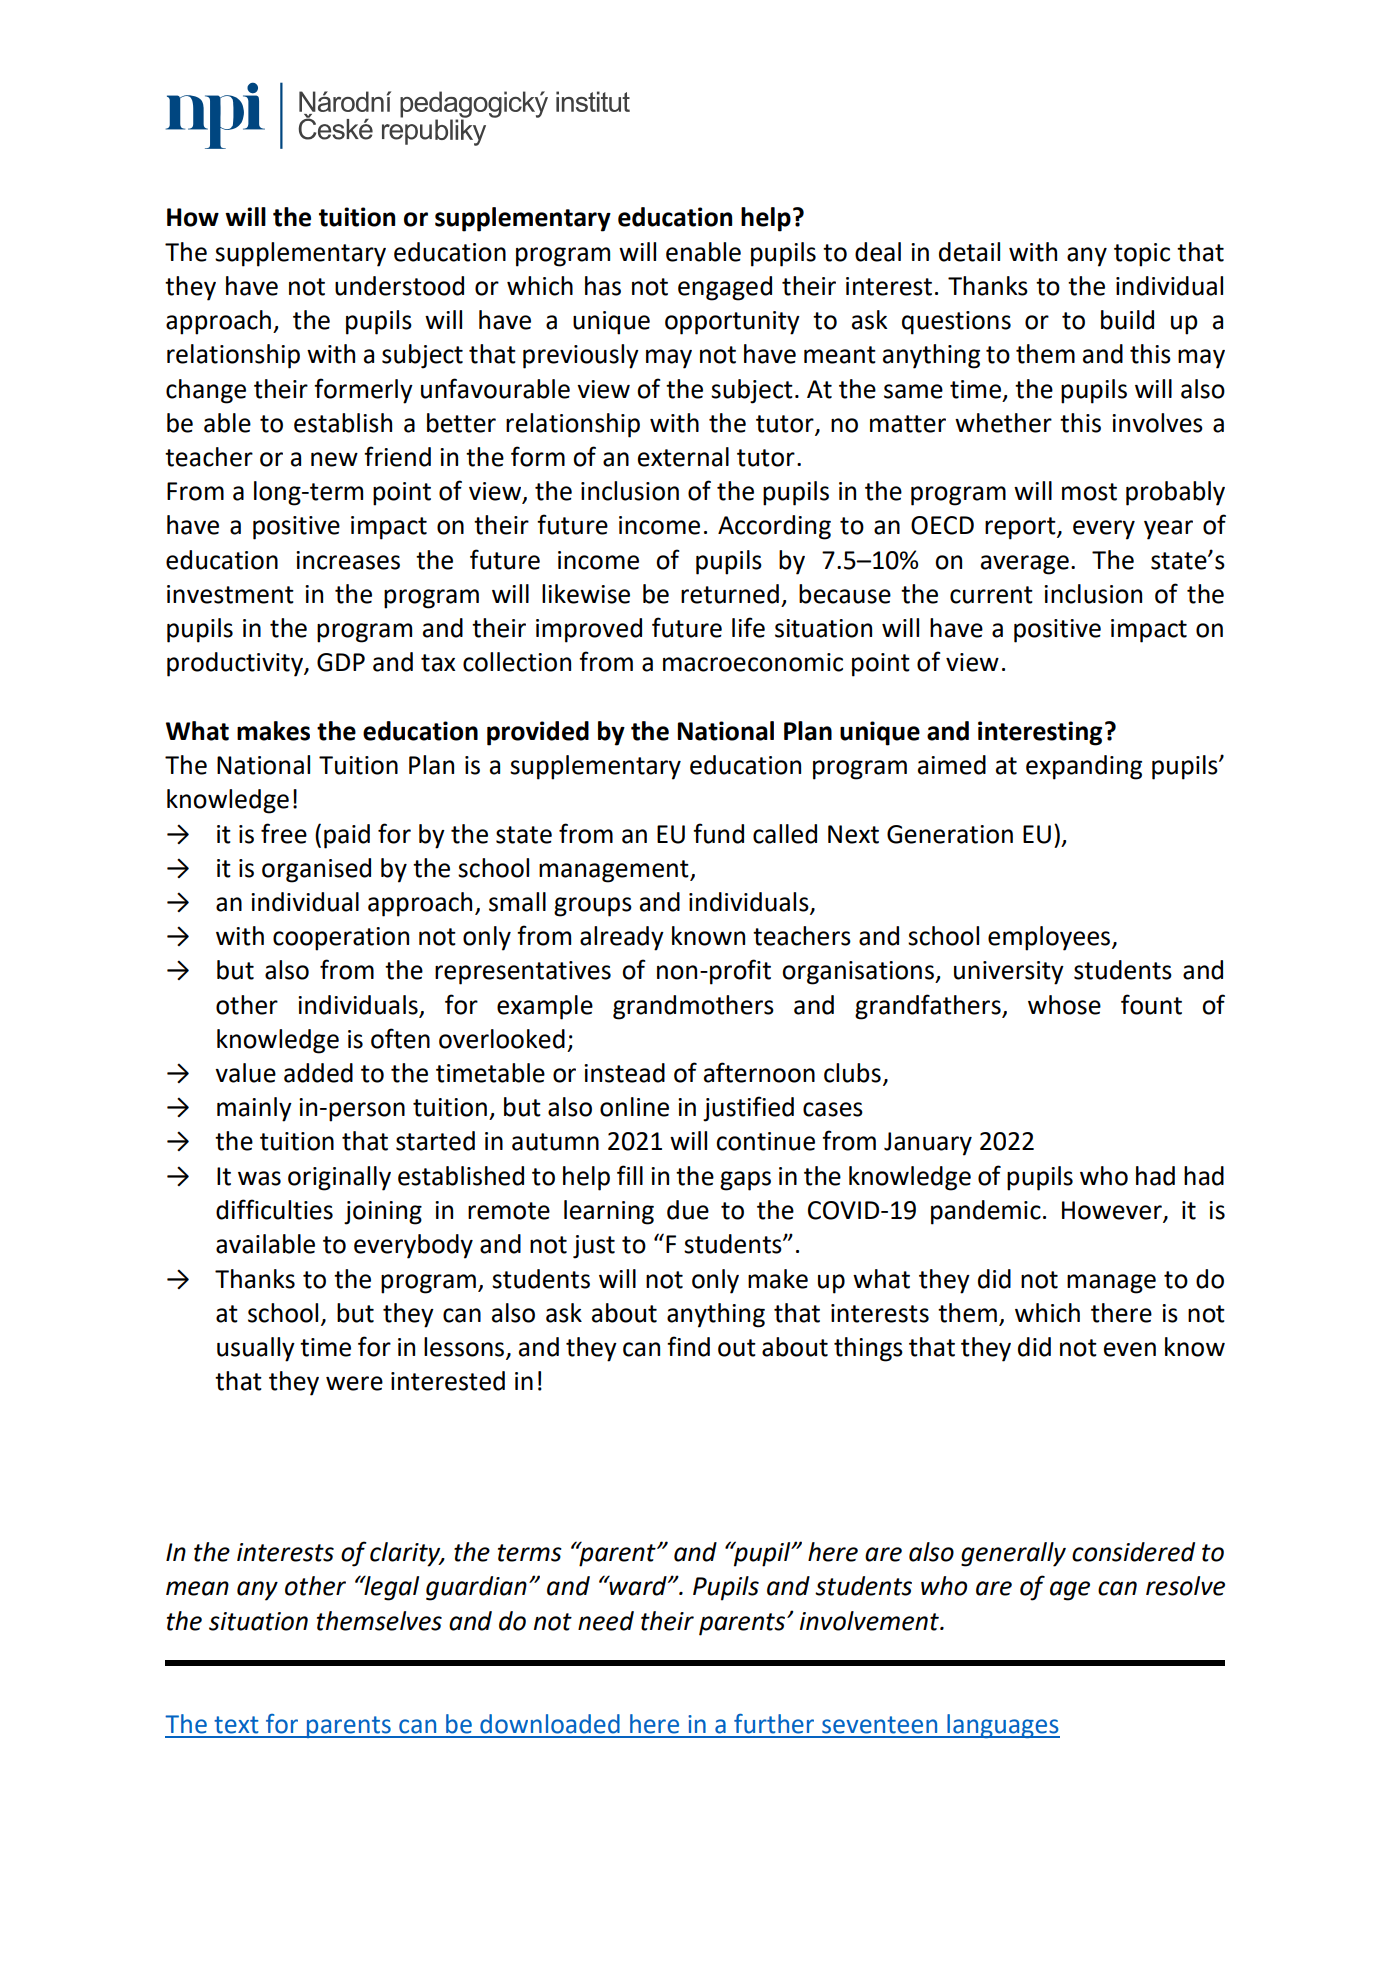 The image size is (1391, 1967). What do you see at coordinates (236, 1725) in the page?
I see `text` at bounding box center [236, 1725].
